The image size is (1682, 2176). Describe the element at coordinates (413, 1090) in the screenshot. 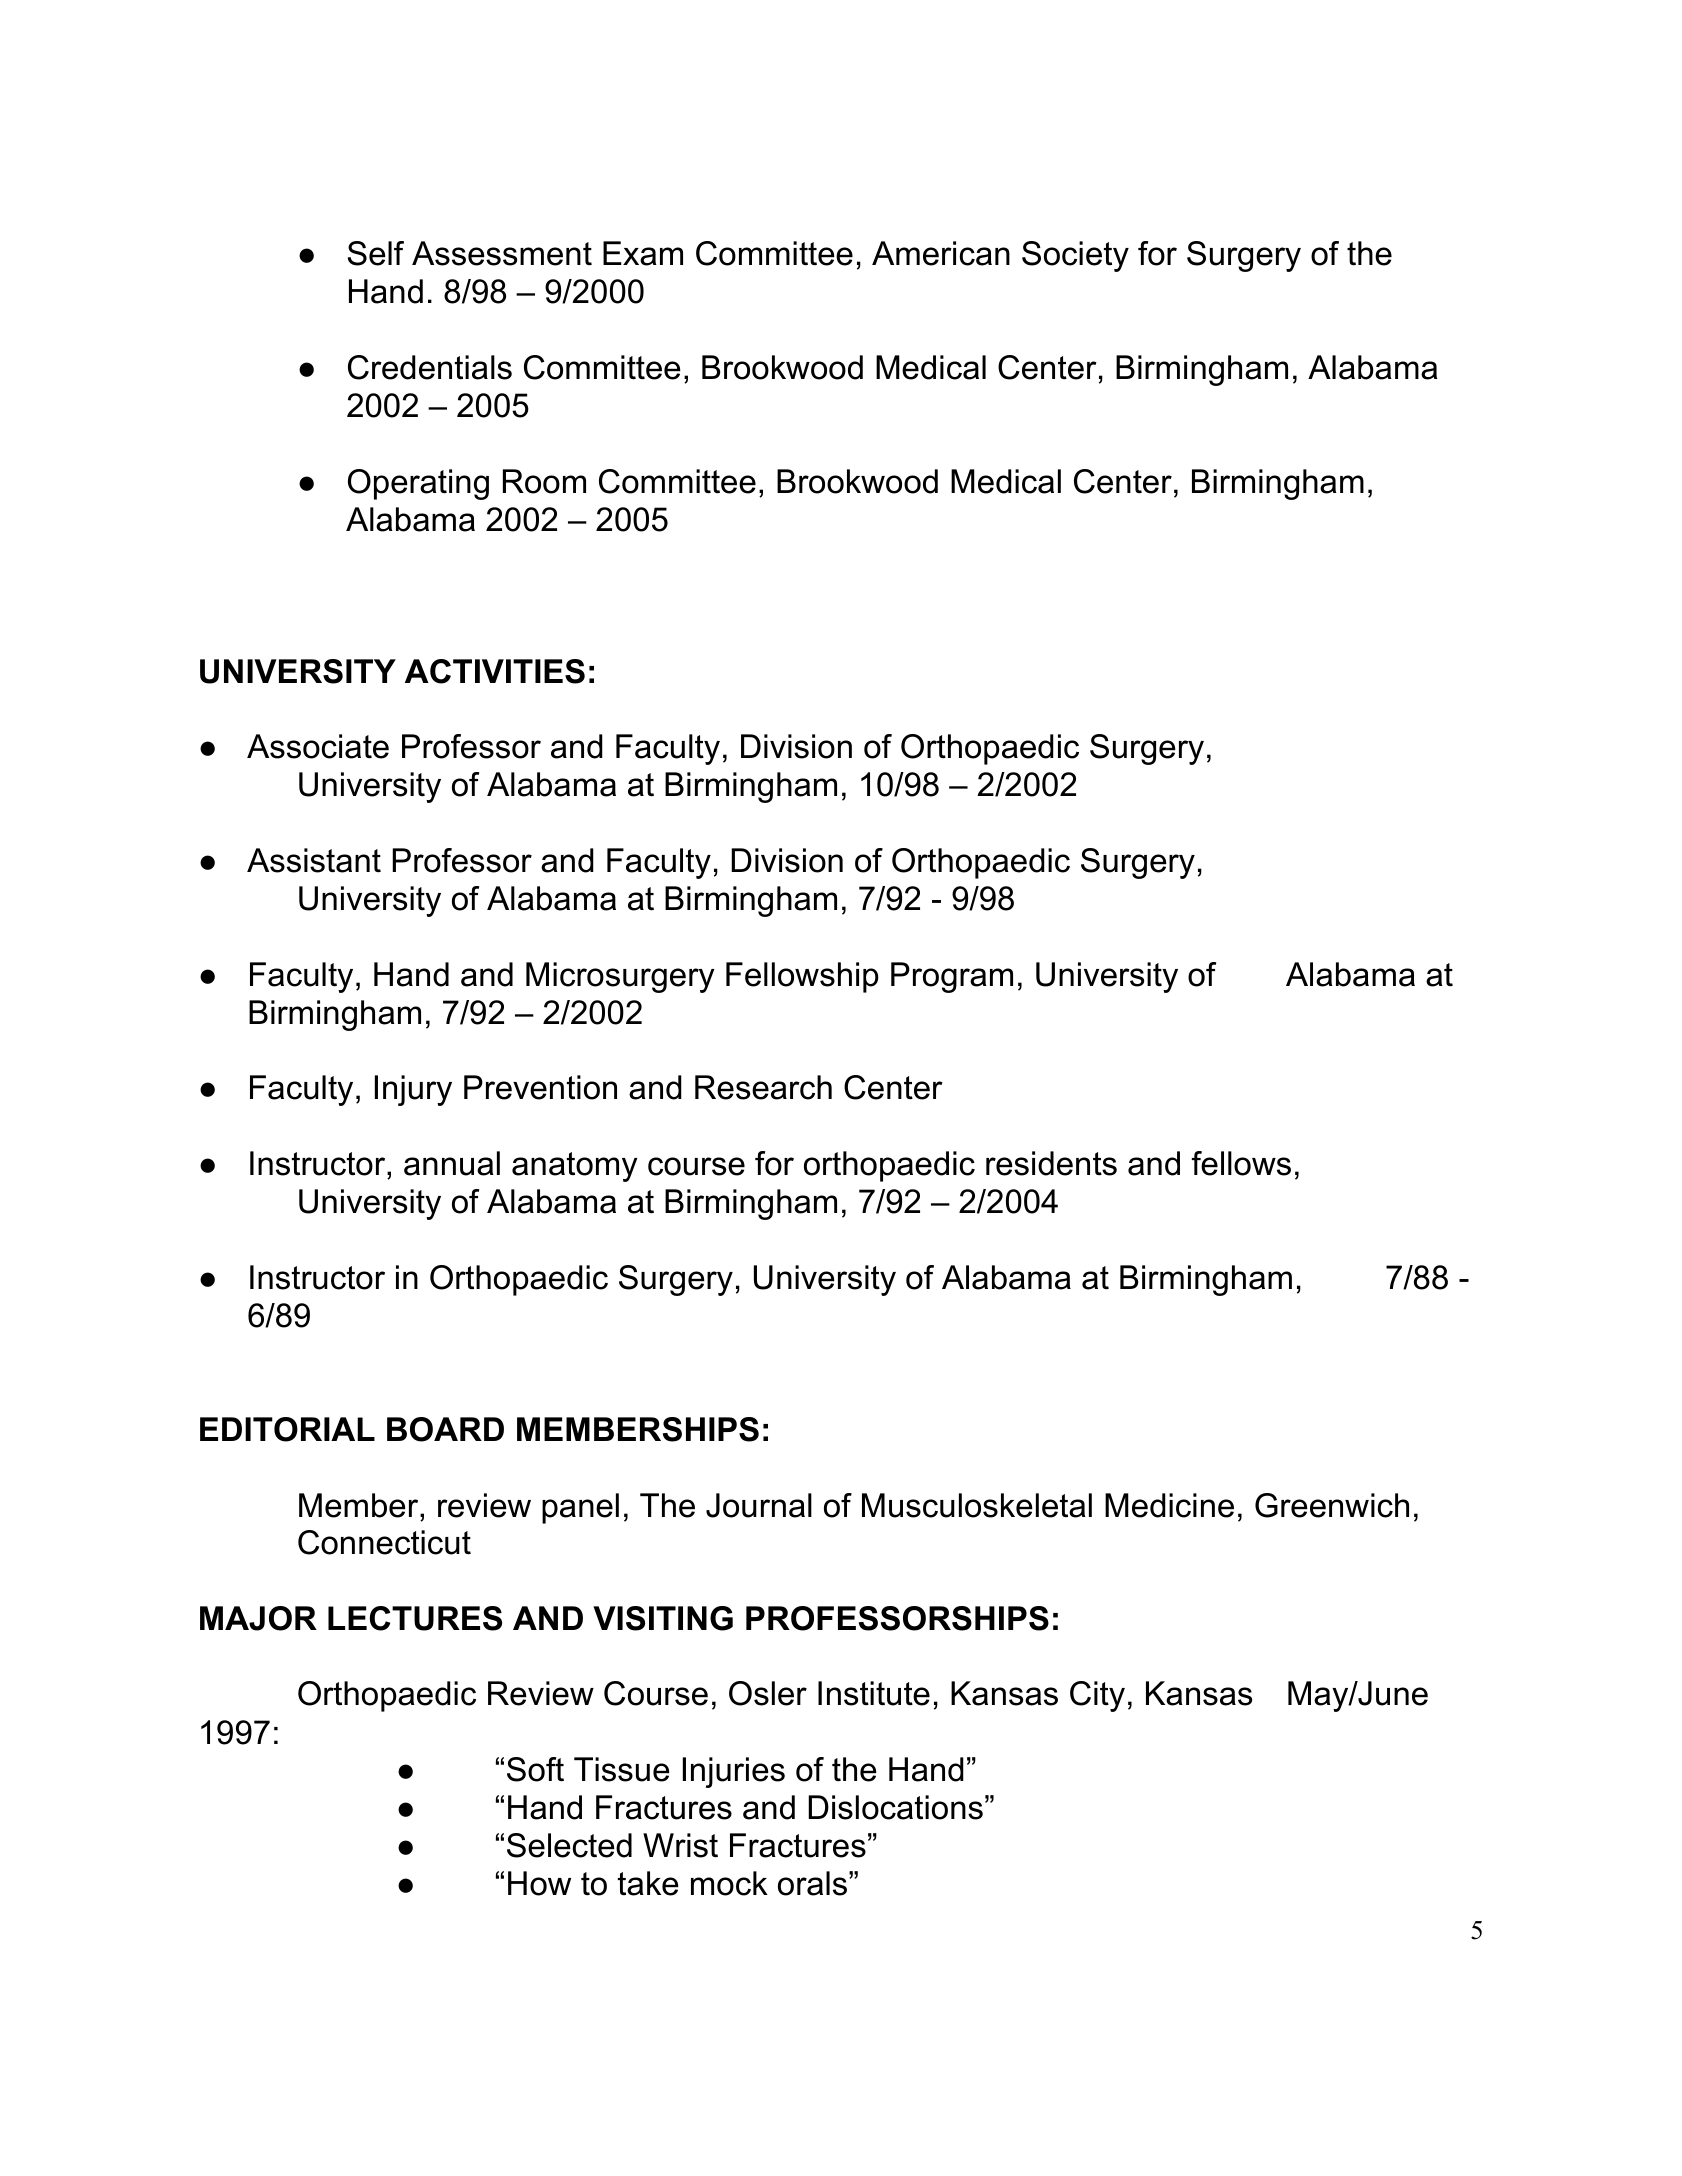

I see `Injury` at that location.
